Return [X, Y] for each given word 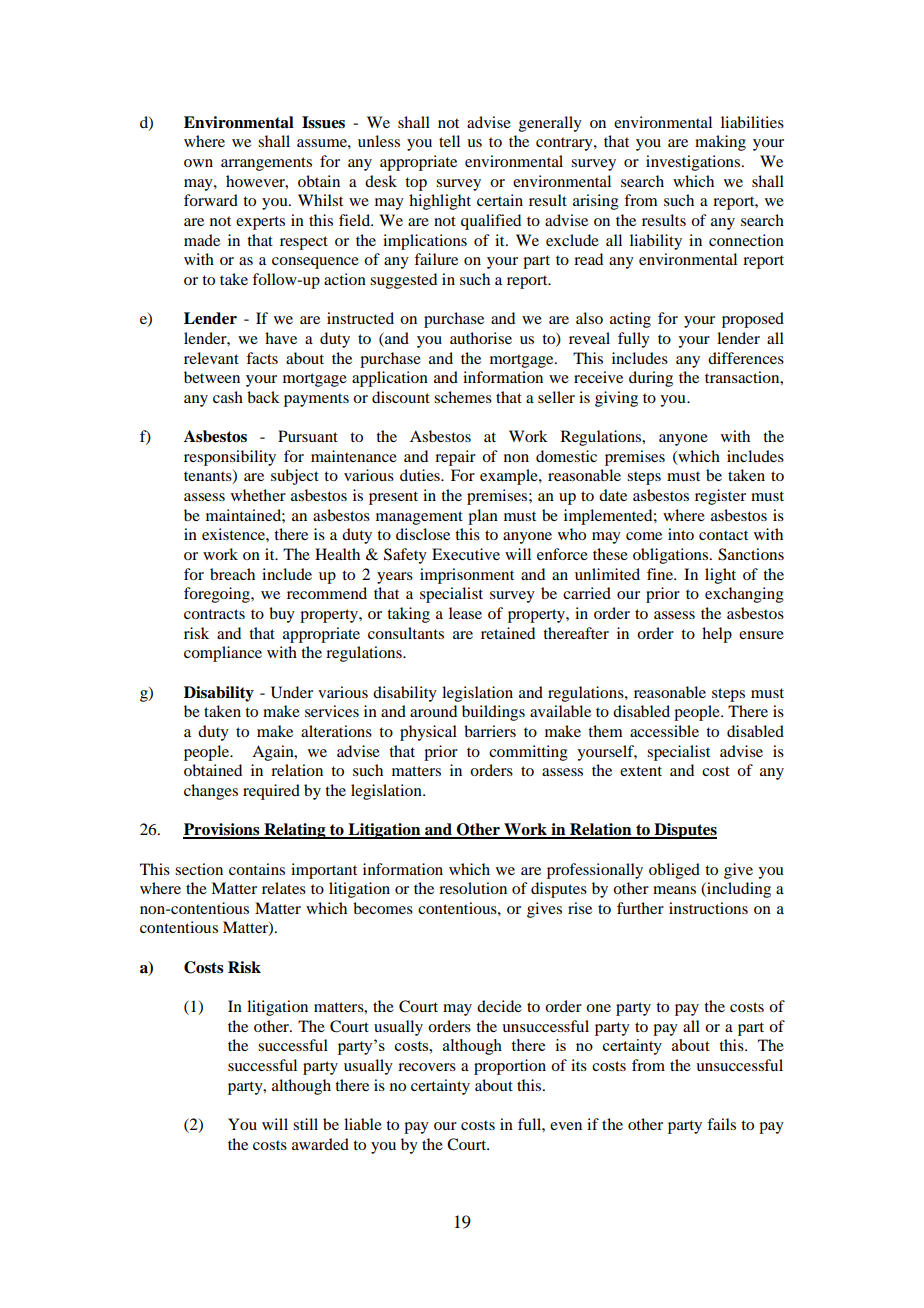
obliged [674, 871]
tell [449, 141]
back [263, 397]
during [651, 379]
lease [465, 613]
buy [282, 615]
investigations [694, 163]
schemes [463, 397]
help [717, 635]
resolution [473, 888]
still [305, 1124]
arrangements [266, 164]
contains [257, 869]
